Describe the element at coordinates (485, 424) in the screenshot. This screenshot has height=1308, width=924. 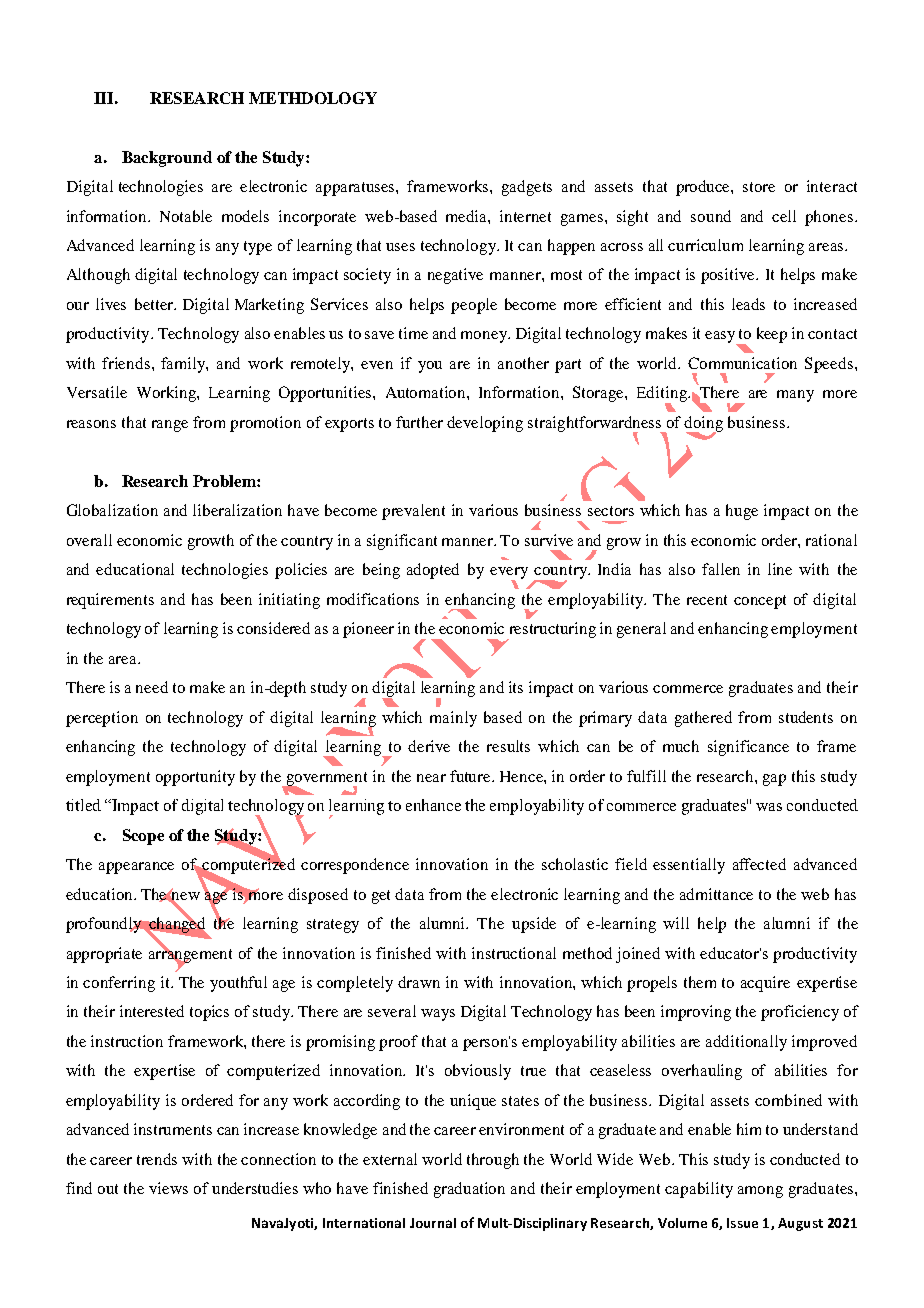
I see `developing` at that location.
